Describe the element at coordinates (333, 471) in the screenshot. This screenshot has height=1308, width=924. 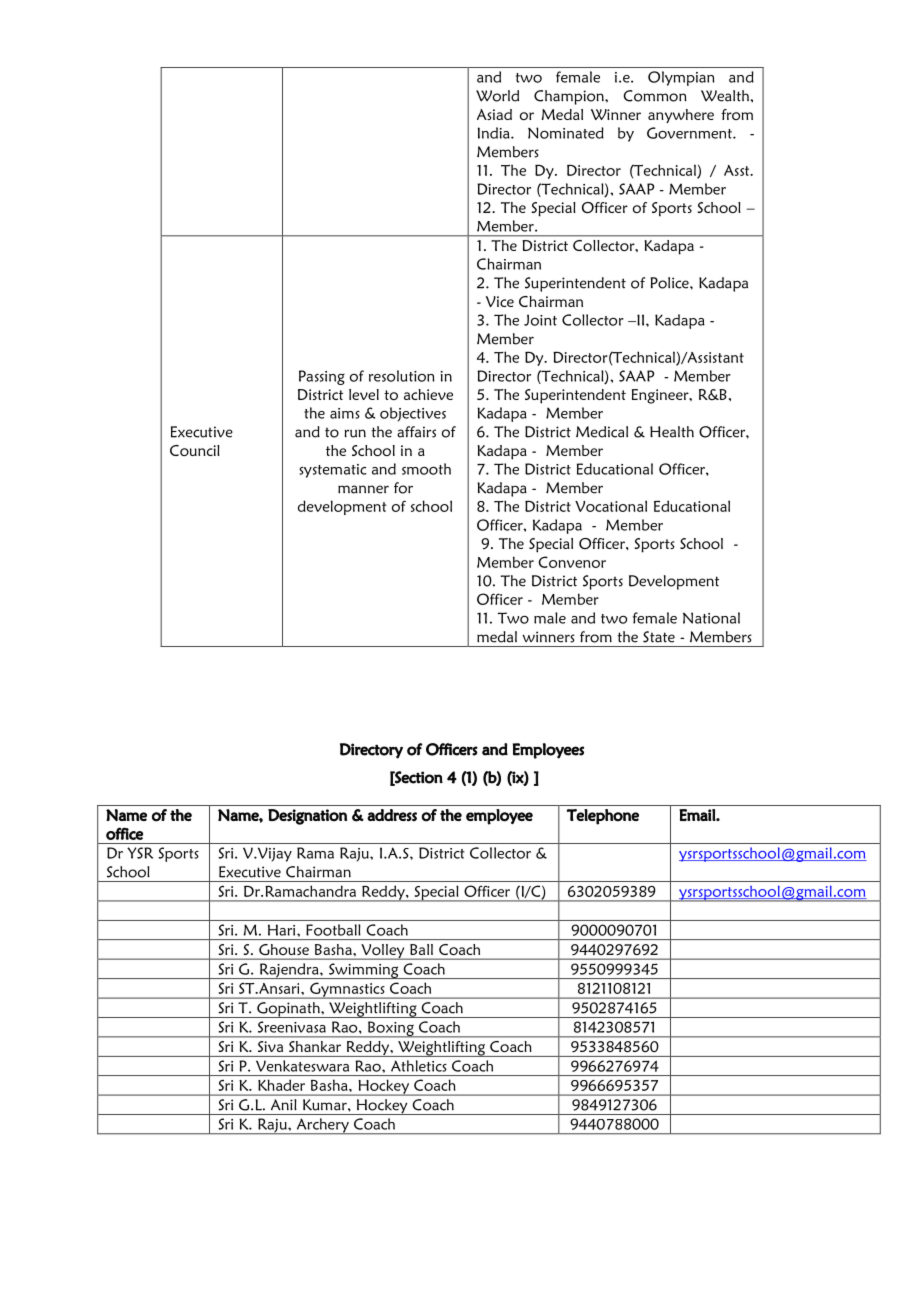
I see `systematic` at that location.
